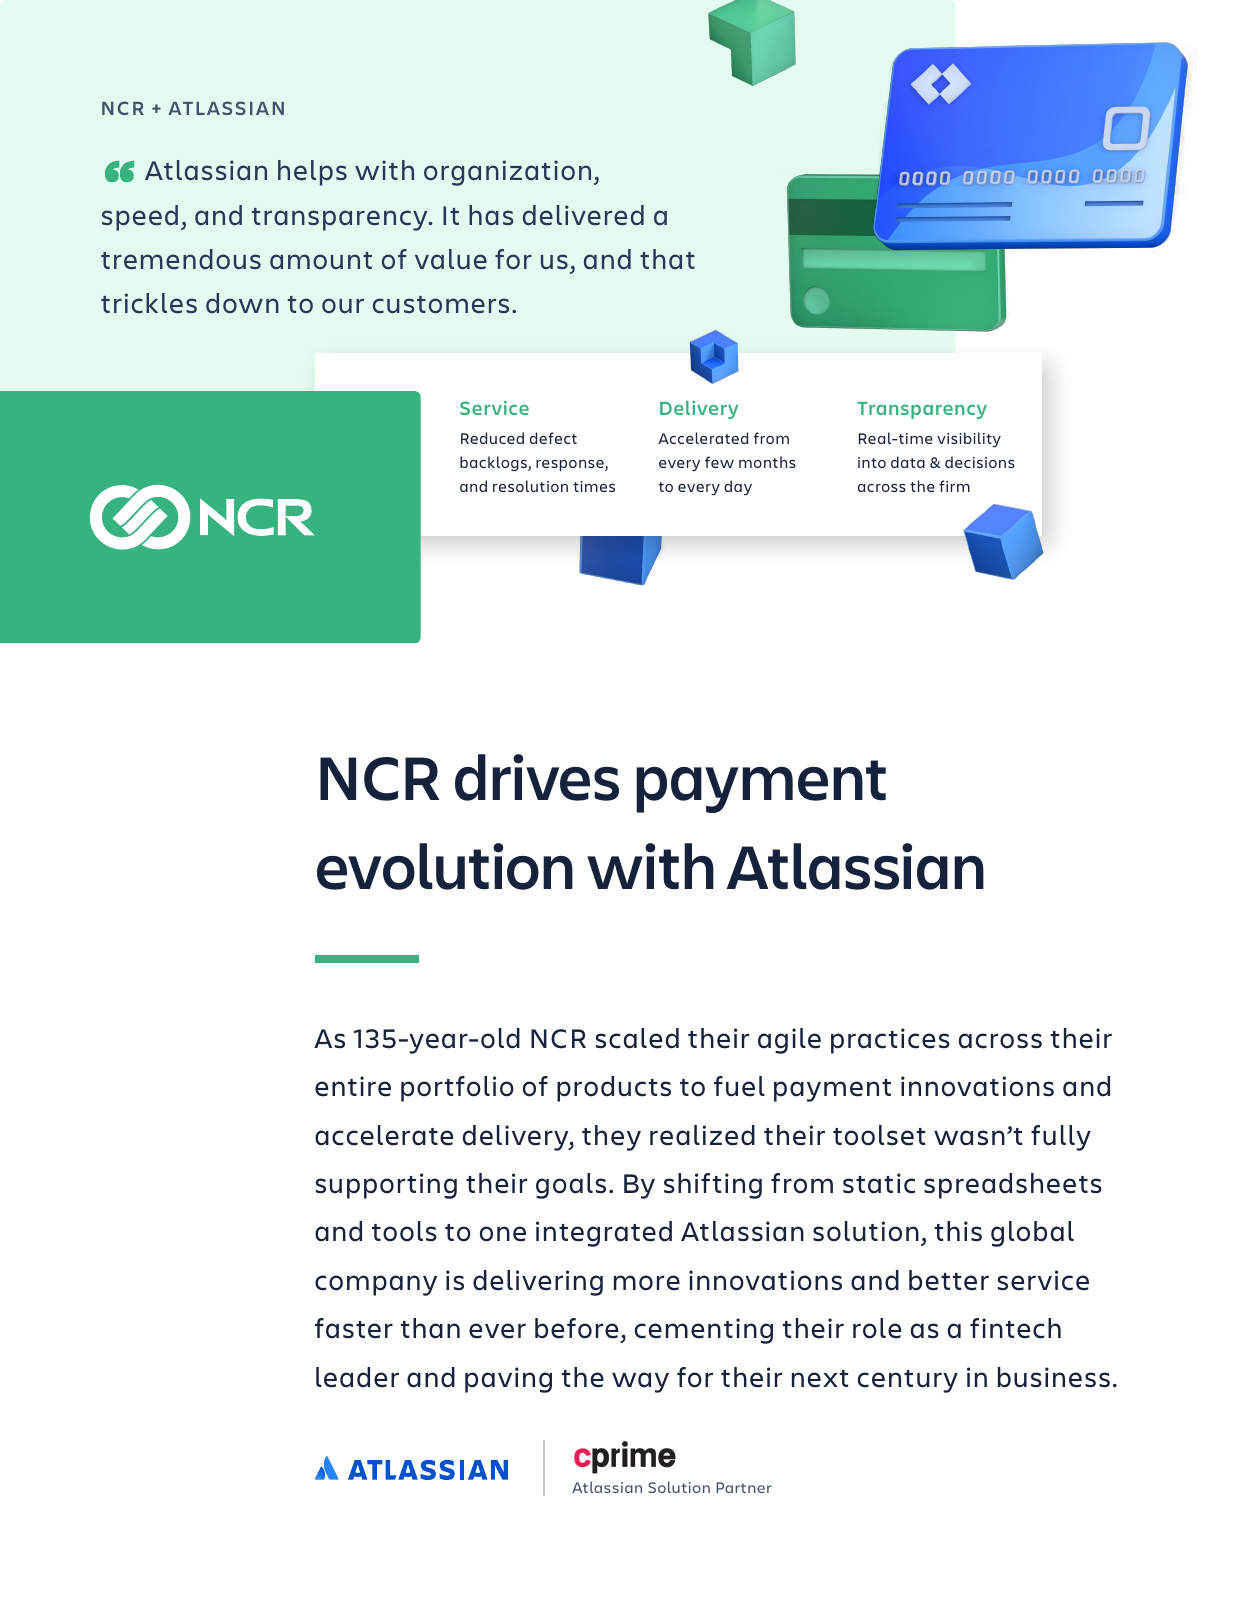 Image resolution: width=1234 pixels, height=1597 pixels. I want to click on leader, so click(357, 1377).
